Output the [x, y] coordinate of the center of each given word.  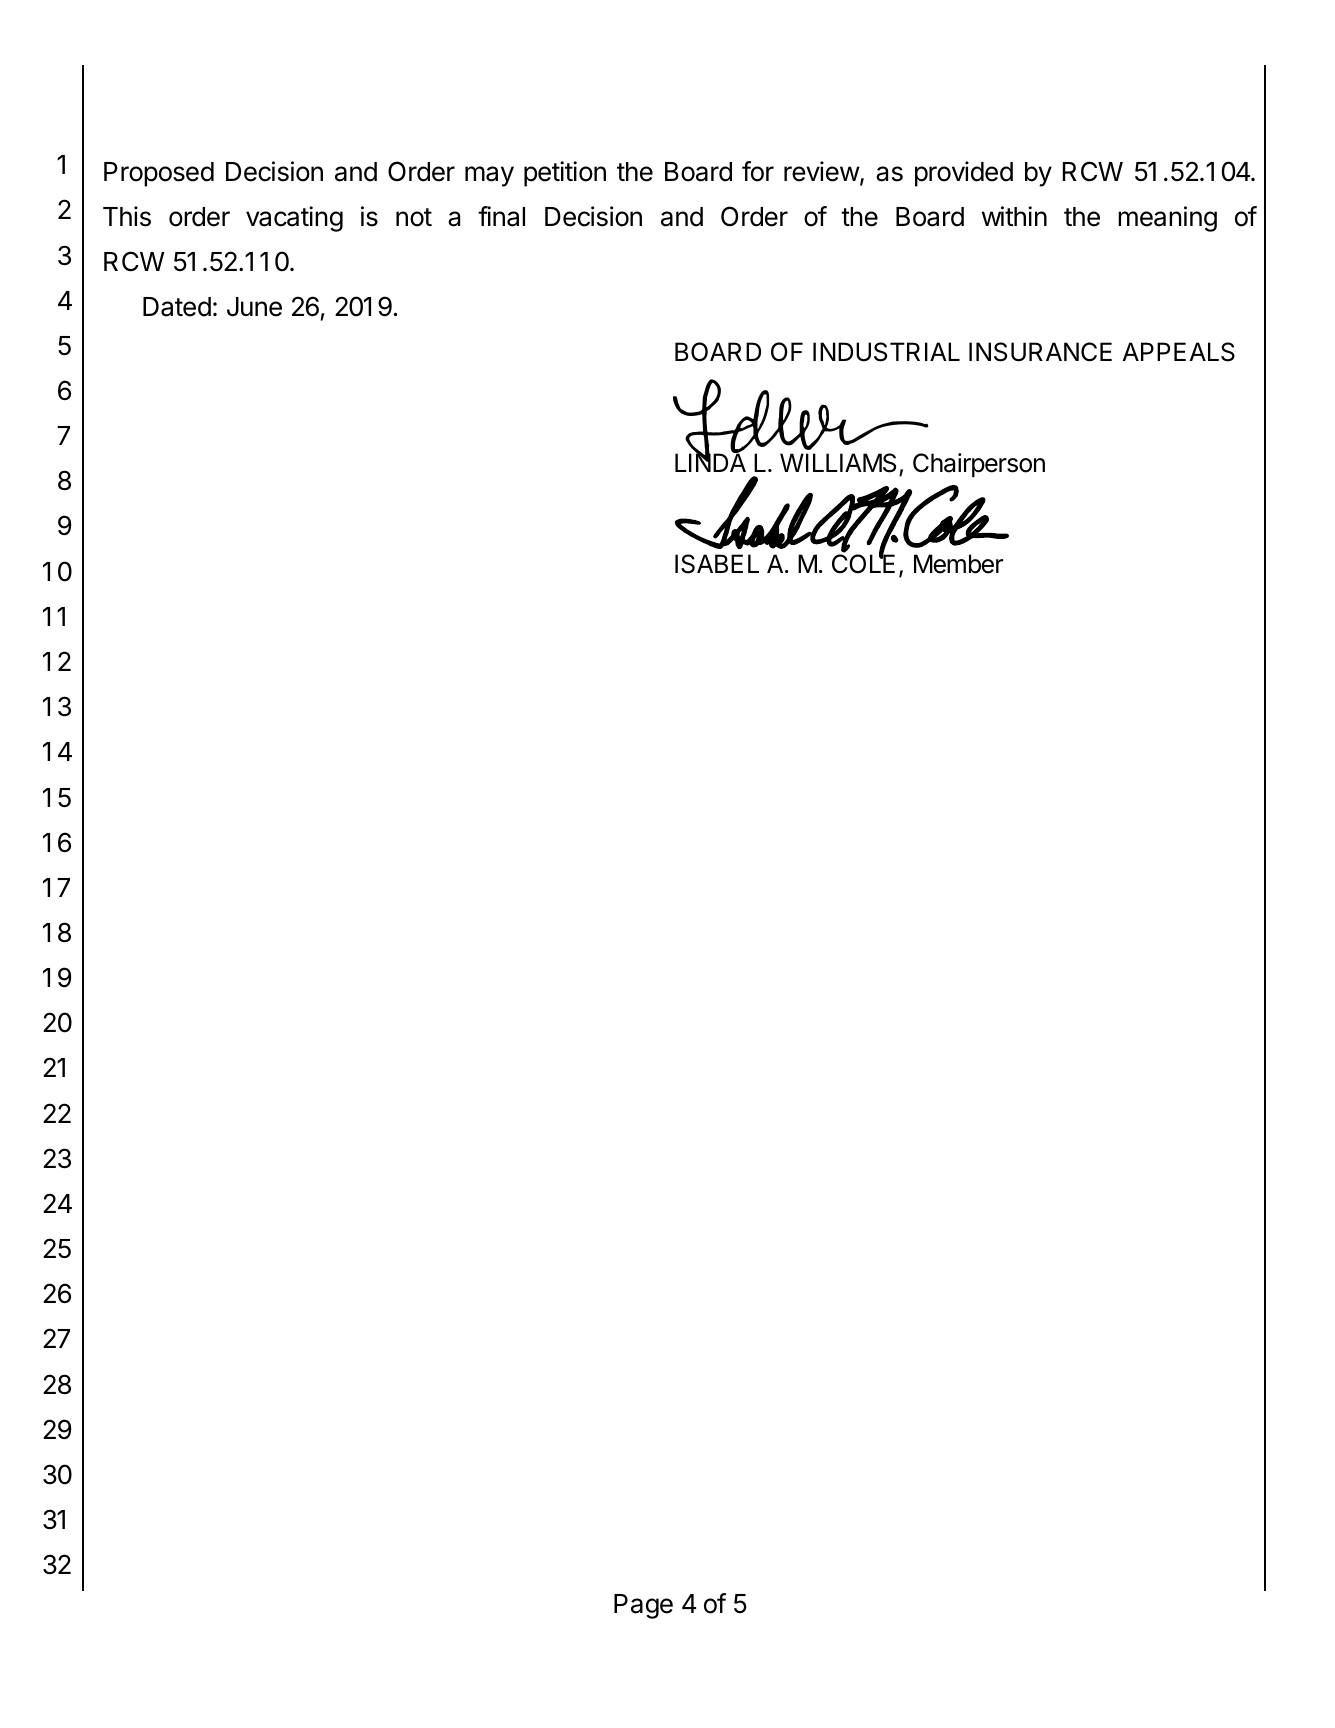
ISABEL [717, 564]
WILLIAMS [840, 464]
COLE [863, 563]
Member [958, 564]
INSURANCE [1040, 352]
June [254, 307]
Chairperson [979, 465]
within [1014, 216]
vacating [294, 219]
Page [643, 1606]
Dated [177, 307]
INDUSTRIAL [886, 352]
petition [565, 174]
